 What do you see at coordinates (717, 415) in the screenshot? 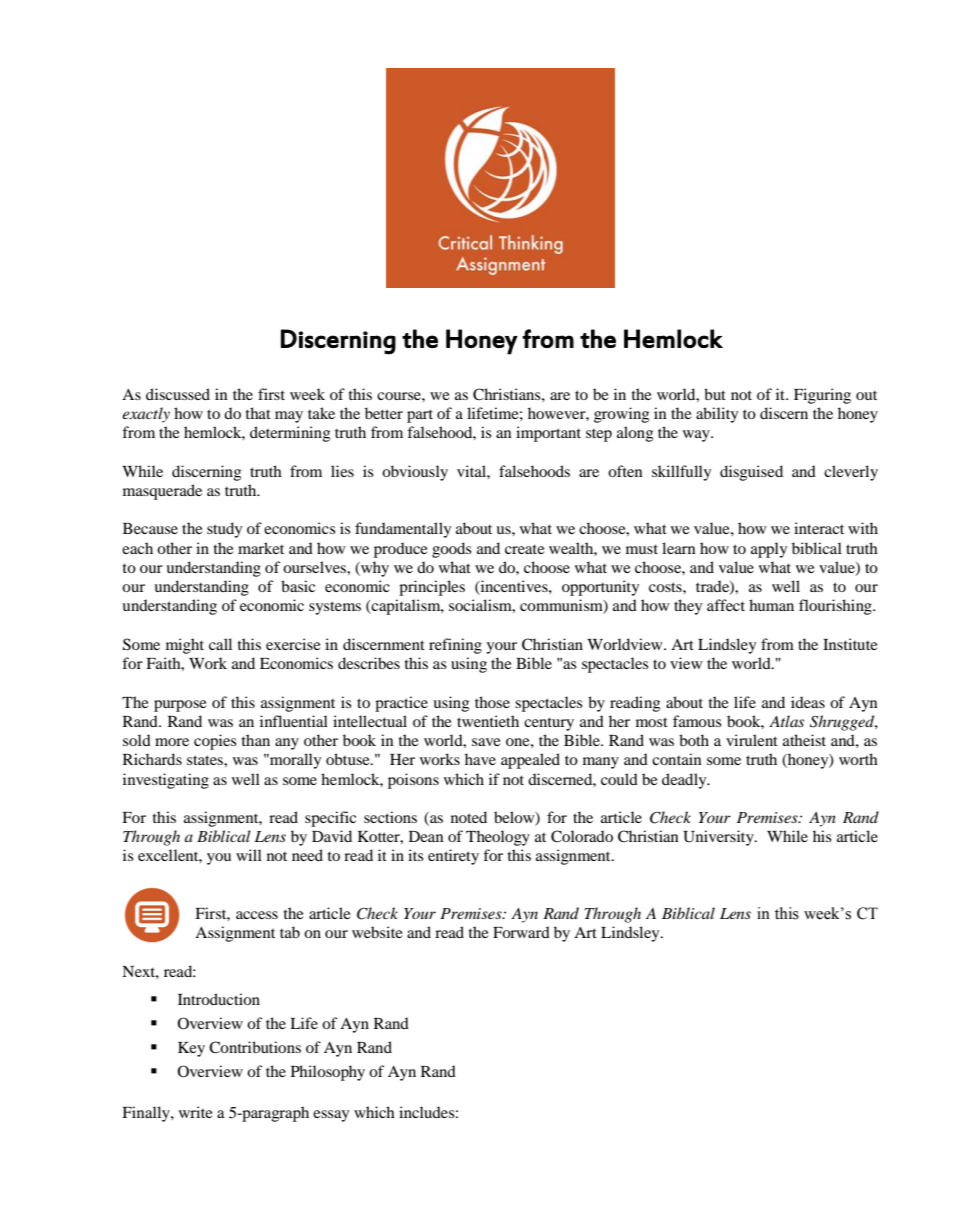
I see `ability` at bounding box center [717, 415].
